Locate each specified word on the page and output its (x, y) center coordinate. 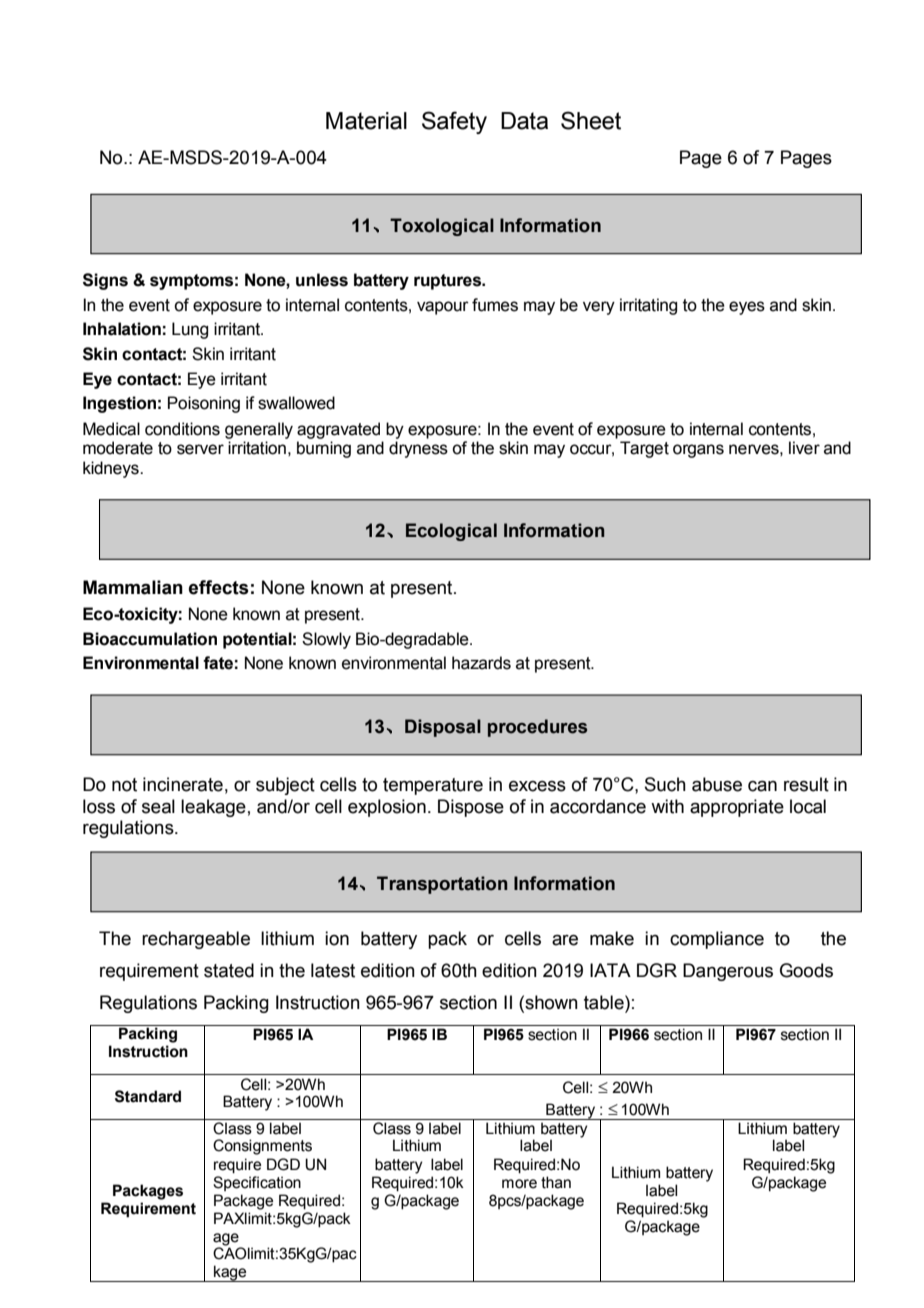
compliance (717, 940)
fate (218, 663)
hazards (481, 663)
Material (366, 121)
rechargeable (196, 940)
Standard (148, 1096)
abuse (717, 784)
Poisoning (204, 404)
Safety (454, 122)
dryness (418, 449)
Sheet (591, 120)
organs (698, 451)
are (565, 940)
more (519, 1184)
